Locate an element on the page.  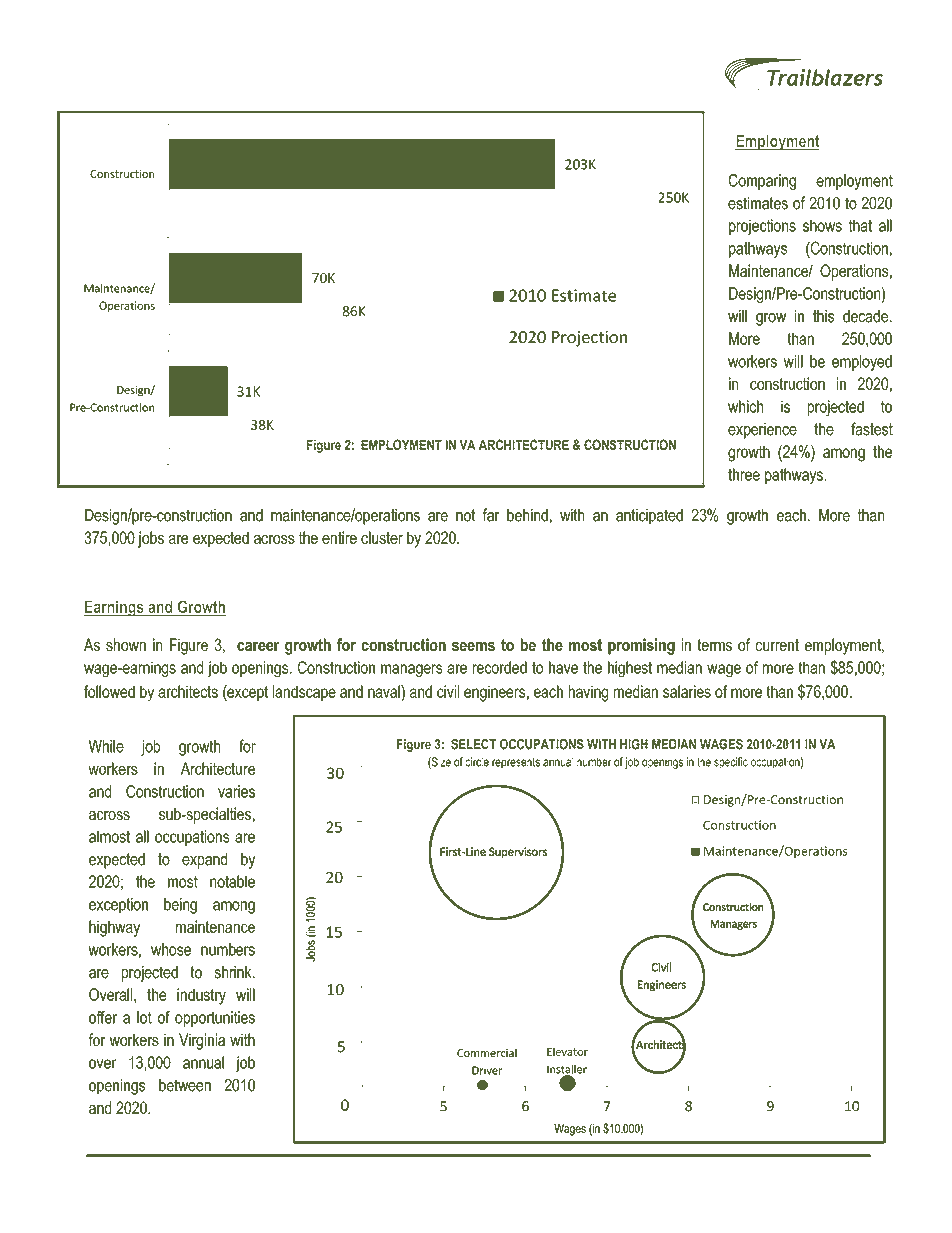
Comparing is located at coordinates (762, 182).
